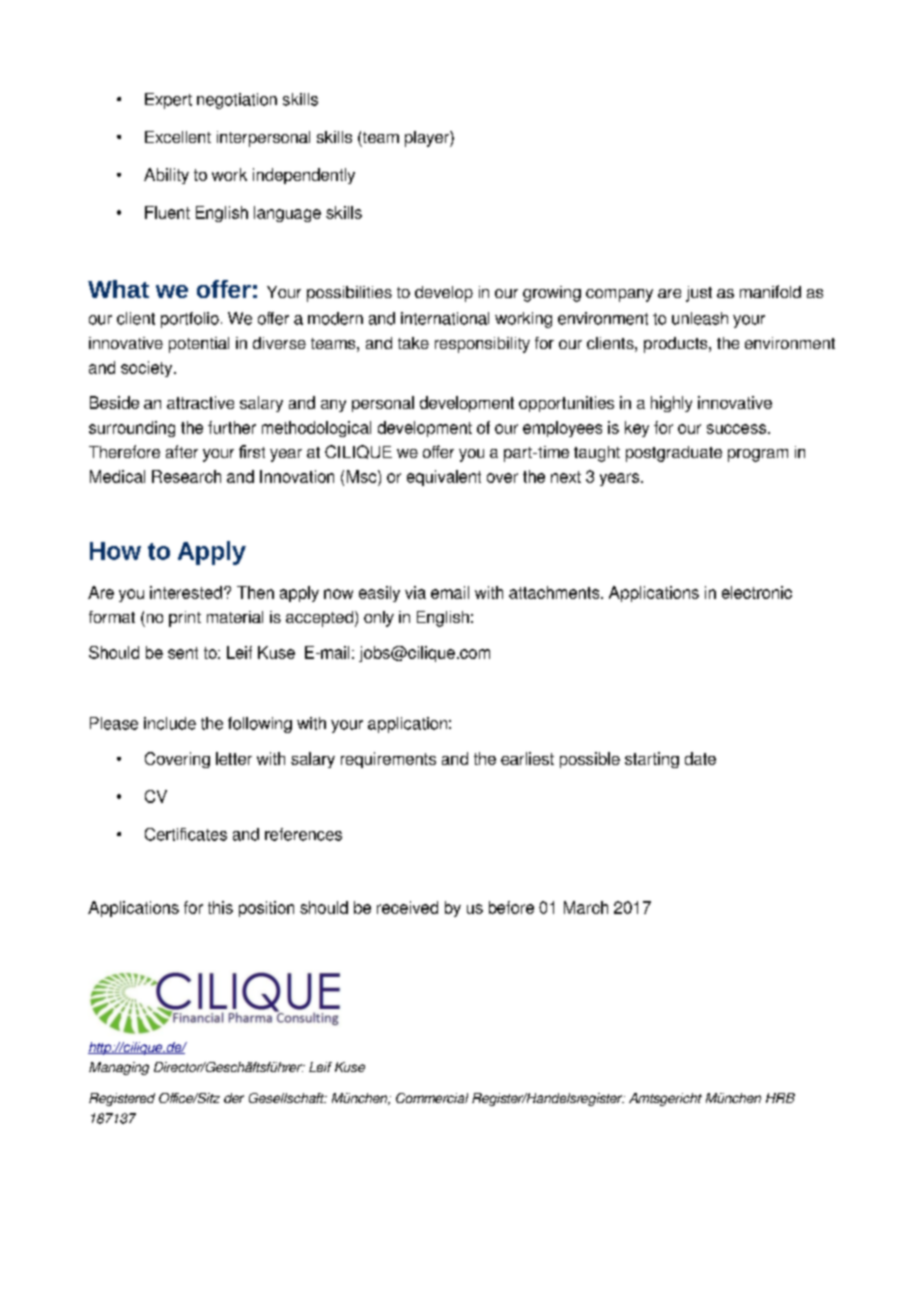  Describe the element at coordinates (186, 834) in the screenshot. I see `Certificates` at that location.
